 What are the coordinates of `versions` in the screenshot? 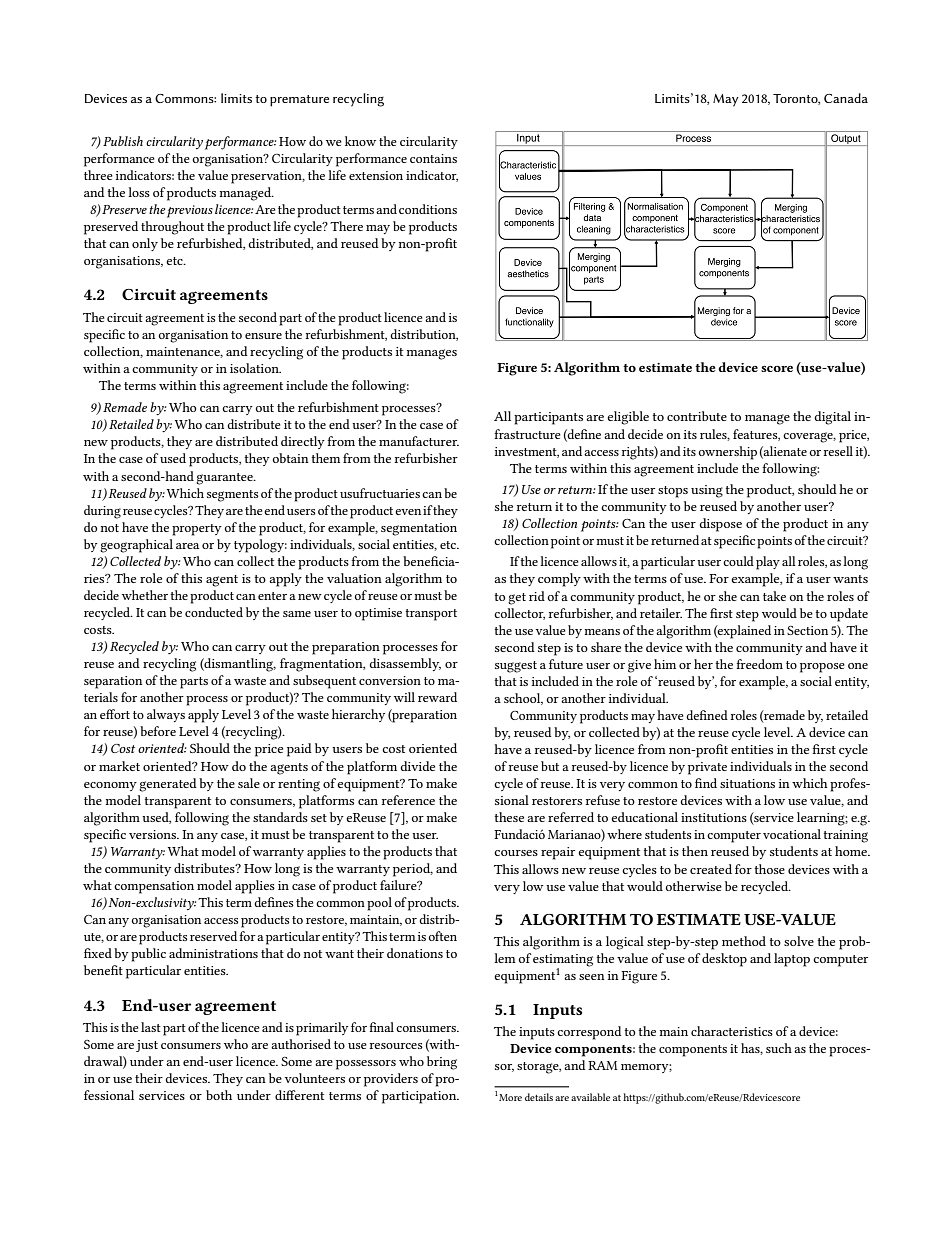 It's located at (154, 834).
